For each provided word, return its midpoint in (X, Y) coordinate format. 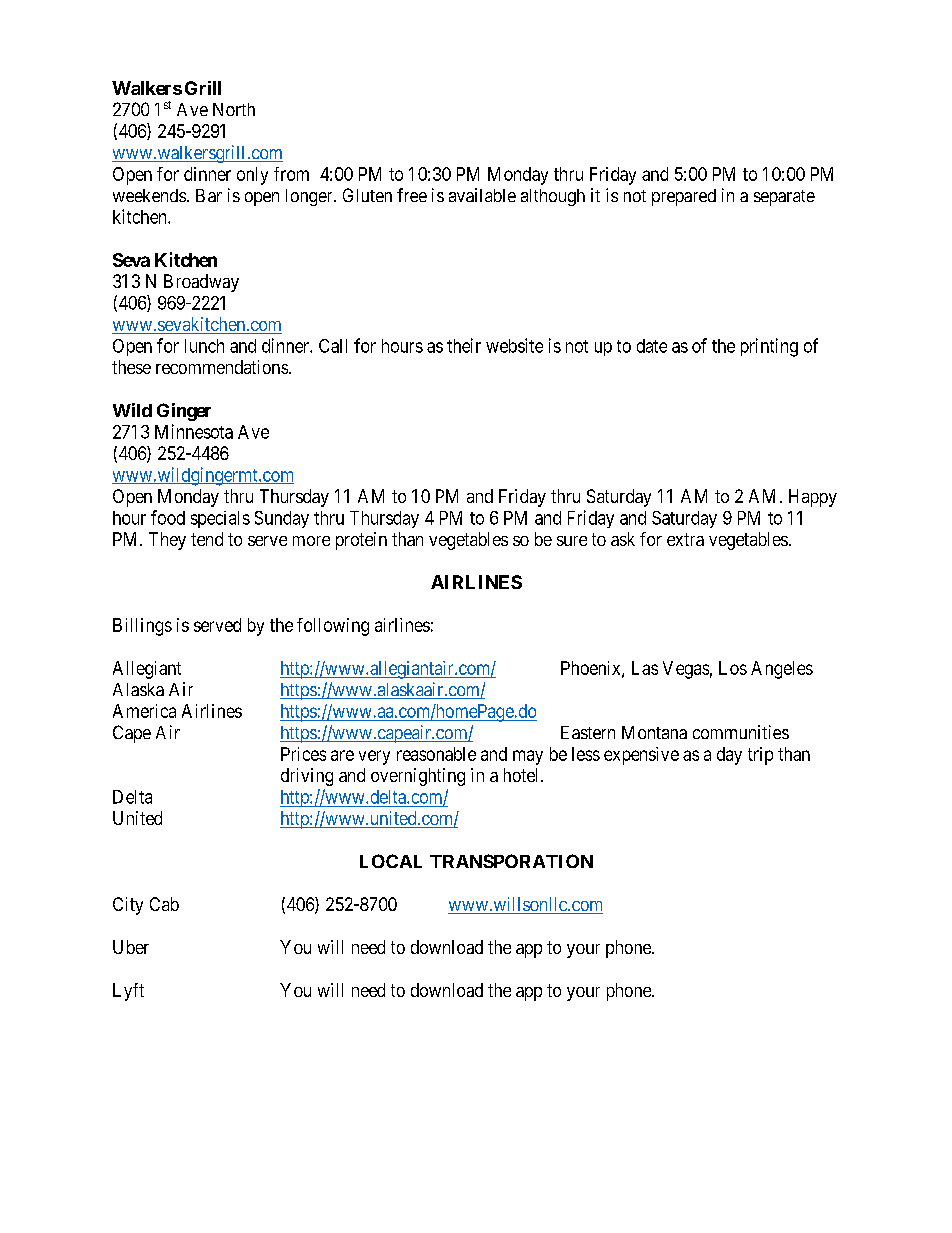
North (234, 109)
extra (685, 539)
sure (572, 541)
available (482, 195)
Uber (131, 947)
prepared (684, 197)
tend (207, 539)
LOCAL (391, 861)
